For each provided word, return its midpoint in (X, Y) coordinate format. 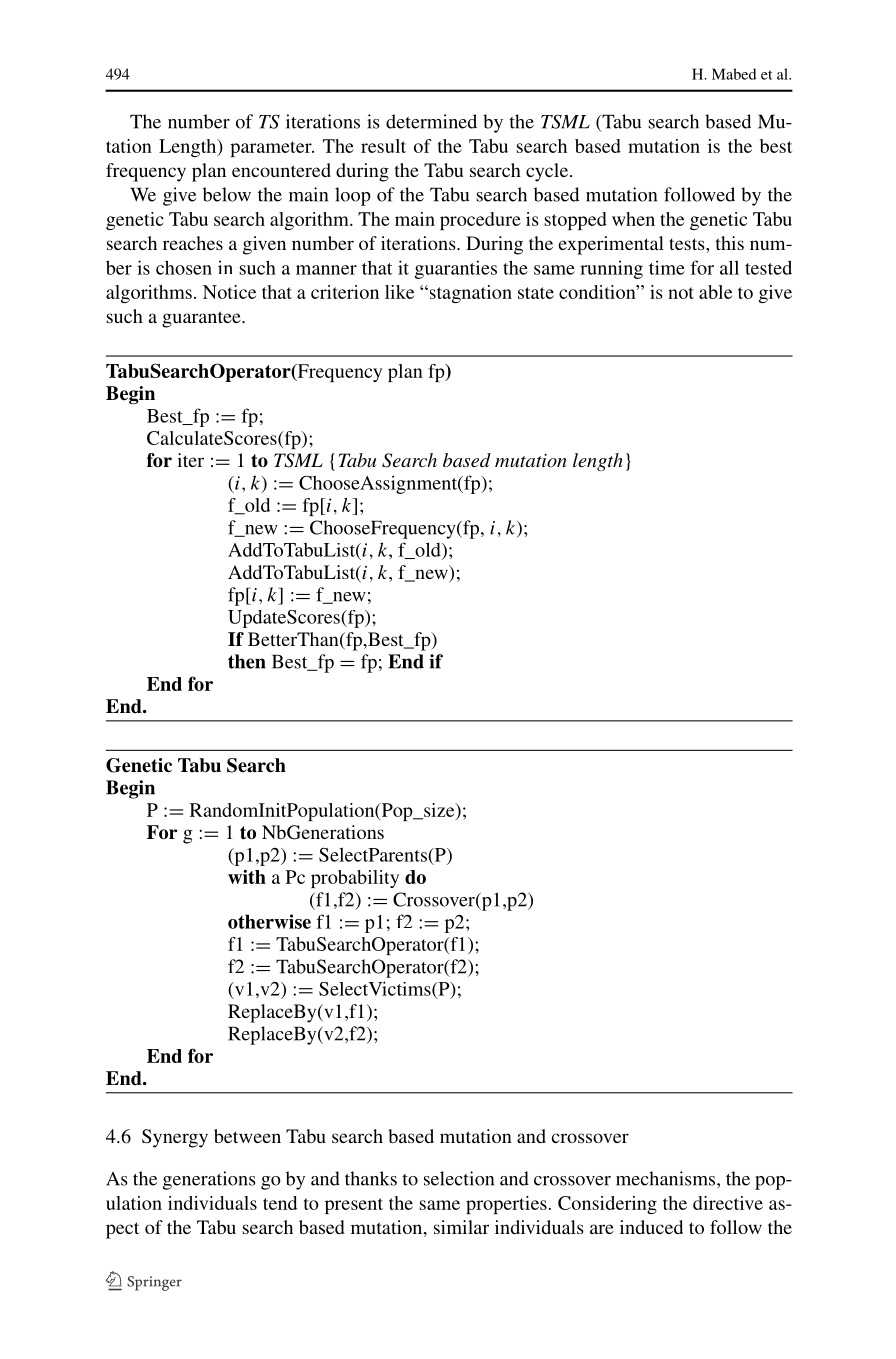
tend (280, 1203)
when (633, 219)
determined (431, 121)
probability (355, 879)
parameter (272, 149)
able (715, 292)
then (247, 661)
